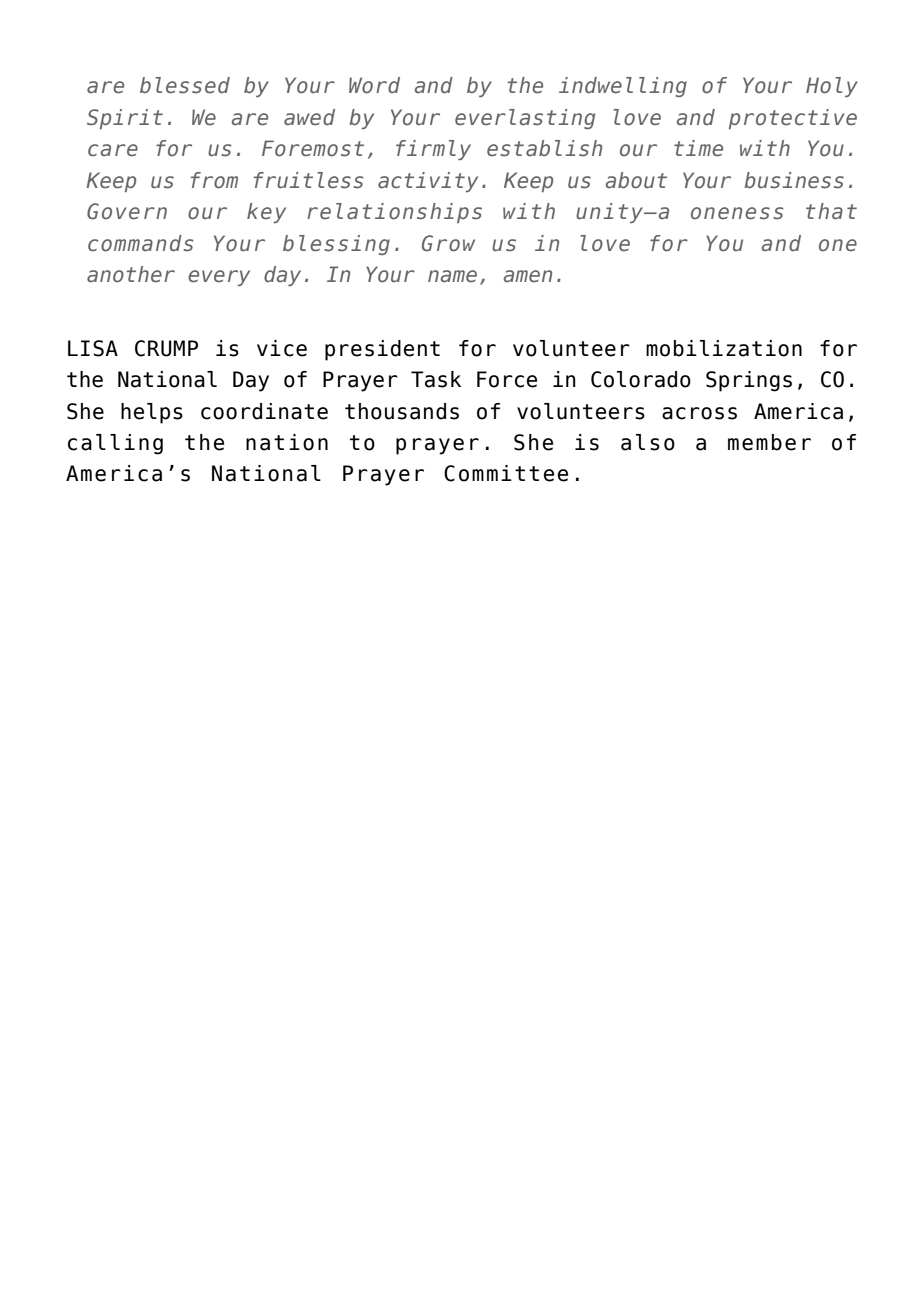 This screenshot has height=1308, width=924. Describe the element at coordinates (528, 276) in the screenshot. I see `amen` at that location.
